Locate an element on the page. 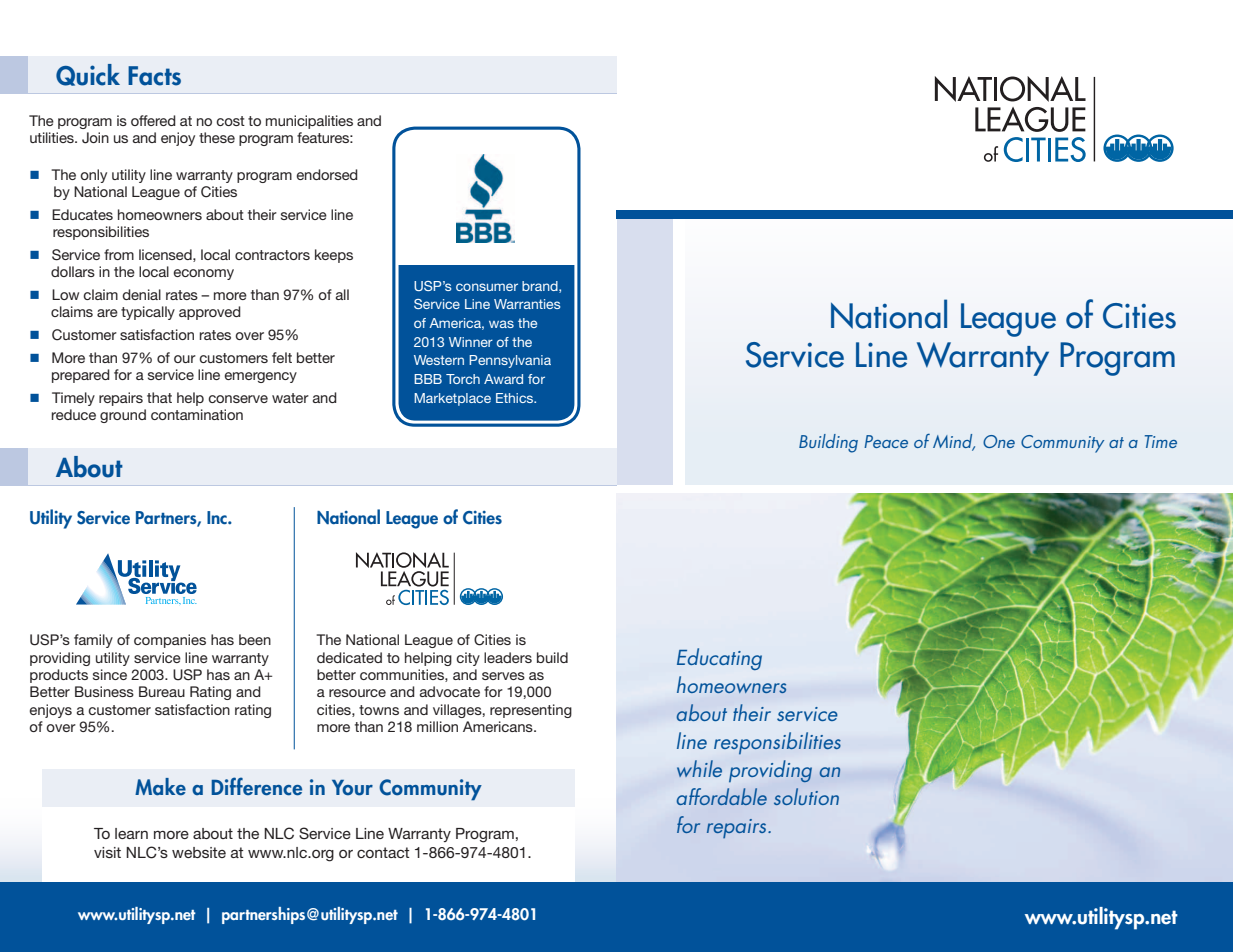 The width and height of the document is (1233, 952). offered is located at coordinates (153, 120).
